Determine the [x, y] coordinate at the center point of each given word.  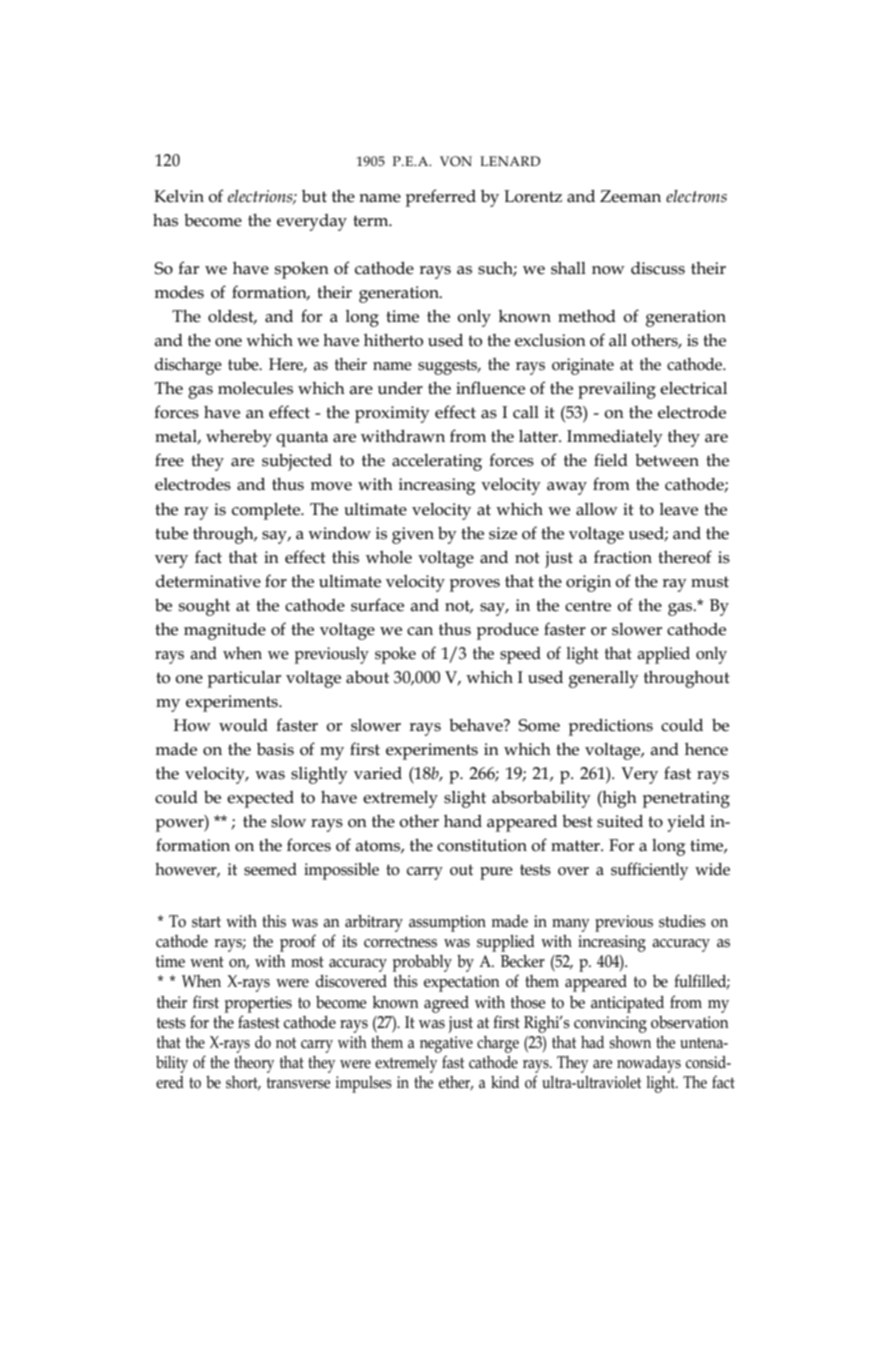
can [420, 631]
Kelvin [179, 196]
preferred [441, 198]
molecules [255, 388]
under [400, 388]
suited [620, 821]
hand [463, 821]
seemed [270, 869]
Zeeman [630, 196]
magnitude [225, 631]
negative [446, 1044]
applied [663, 655]
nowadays [649, 1064]
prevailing [617, 390]
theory [254, 1064]
